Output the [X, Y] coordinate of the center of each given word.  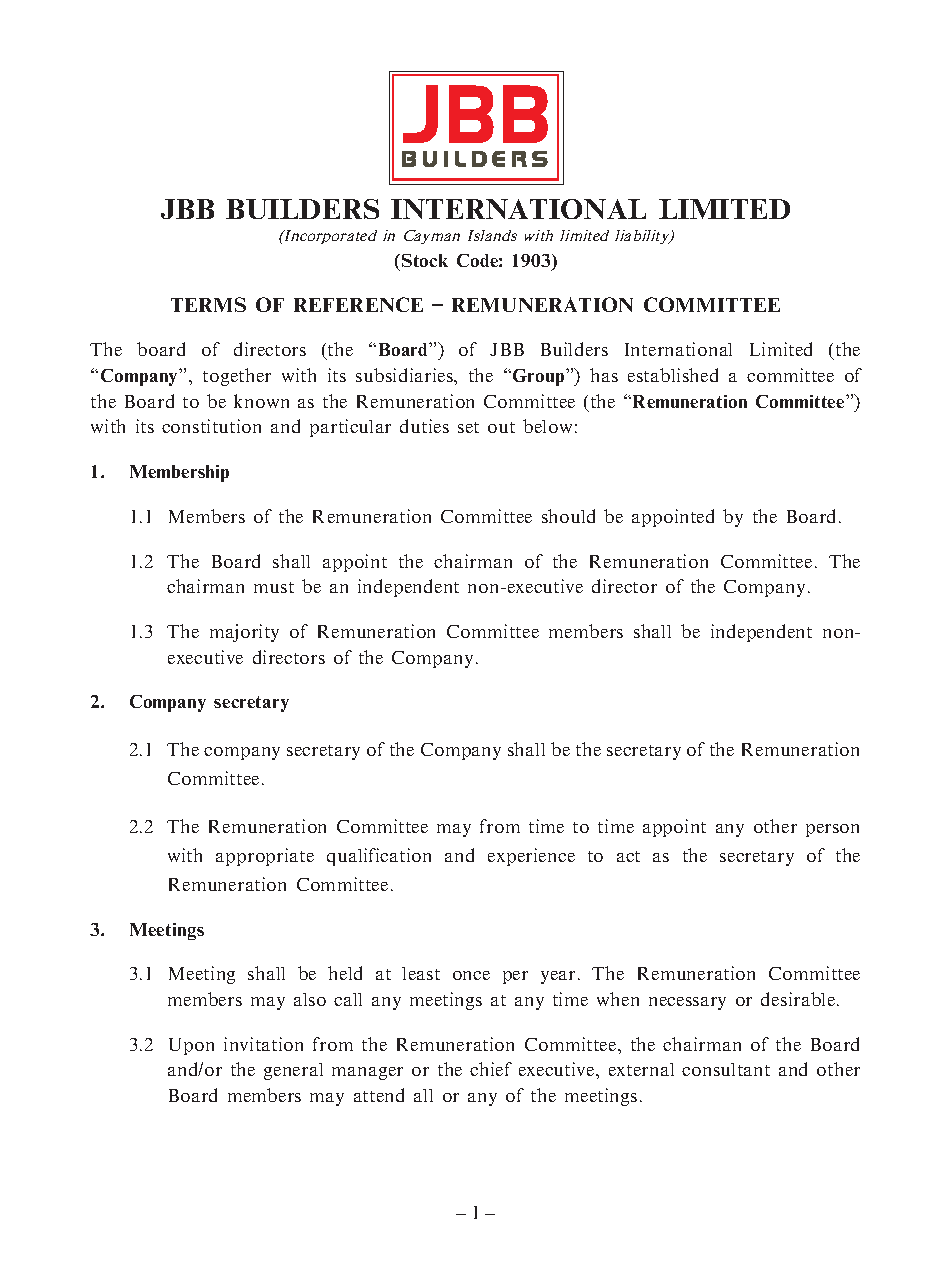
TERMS [208, 304]
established [673, 375]
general [293, 1071]
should [568, 516]
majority [244, 633]
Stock [423, 260]
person [832, 830]
